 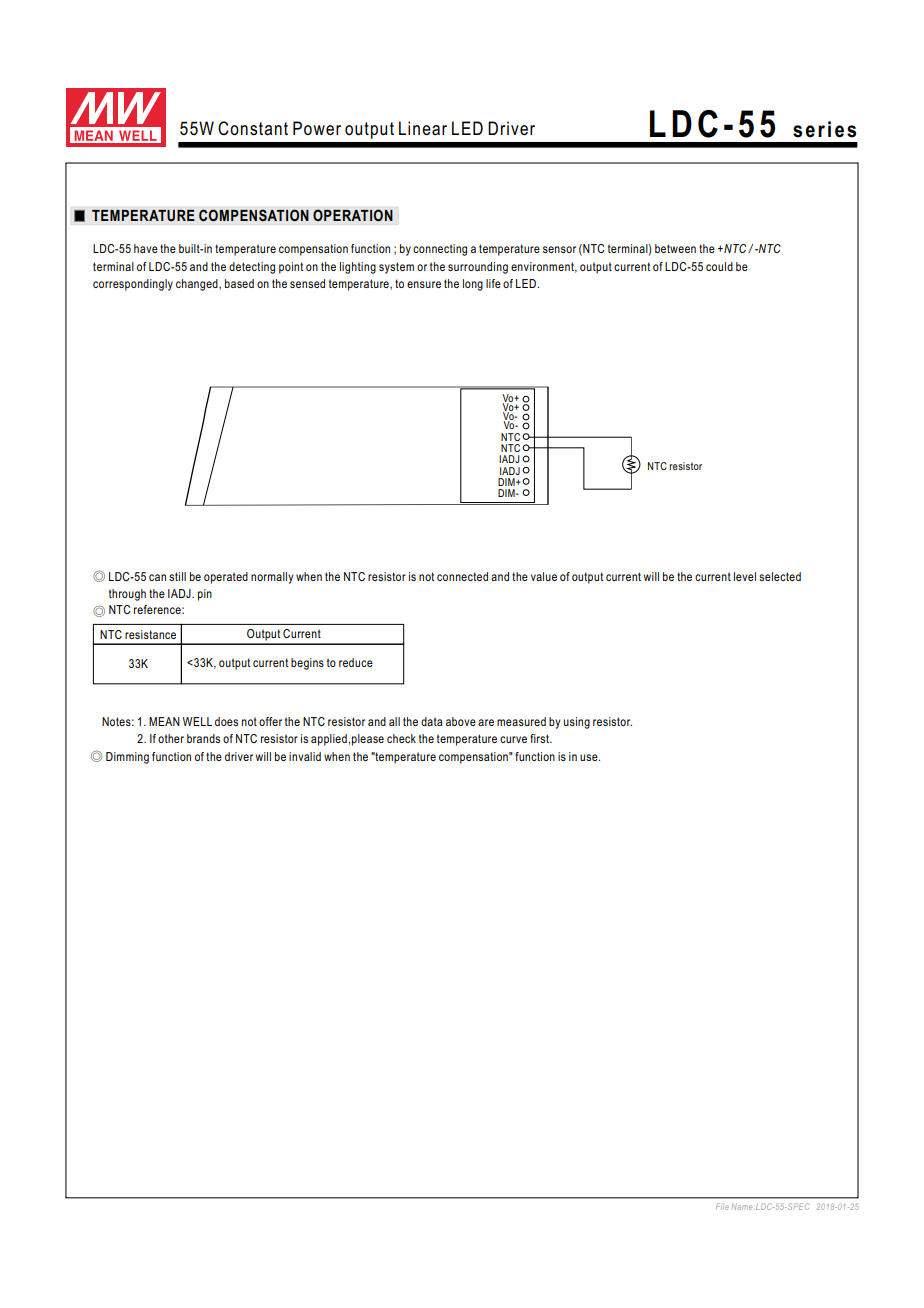 What do you see at coordinates (745, 576) in the screenshot?
I see `level` at bounding box center [745, 576].
